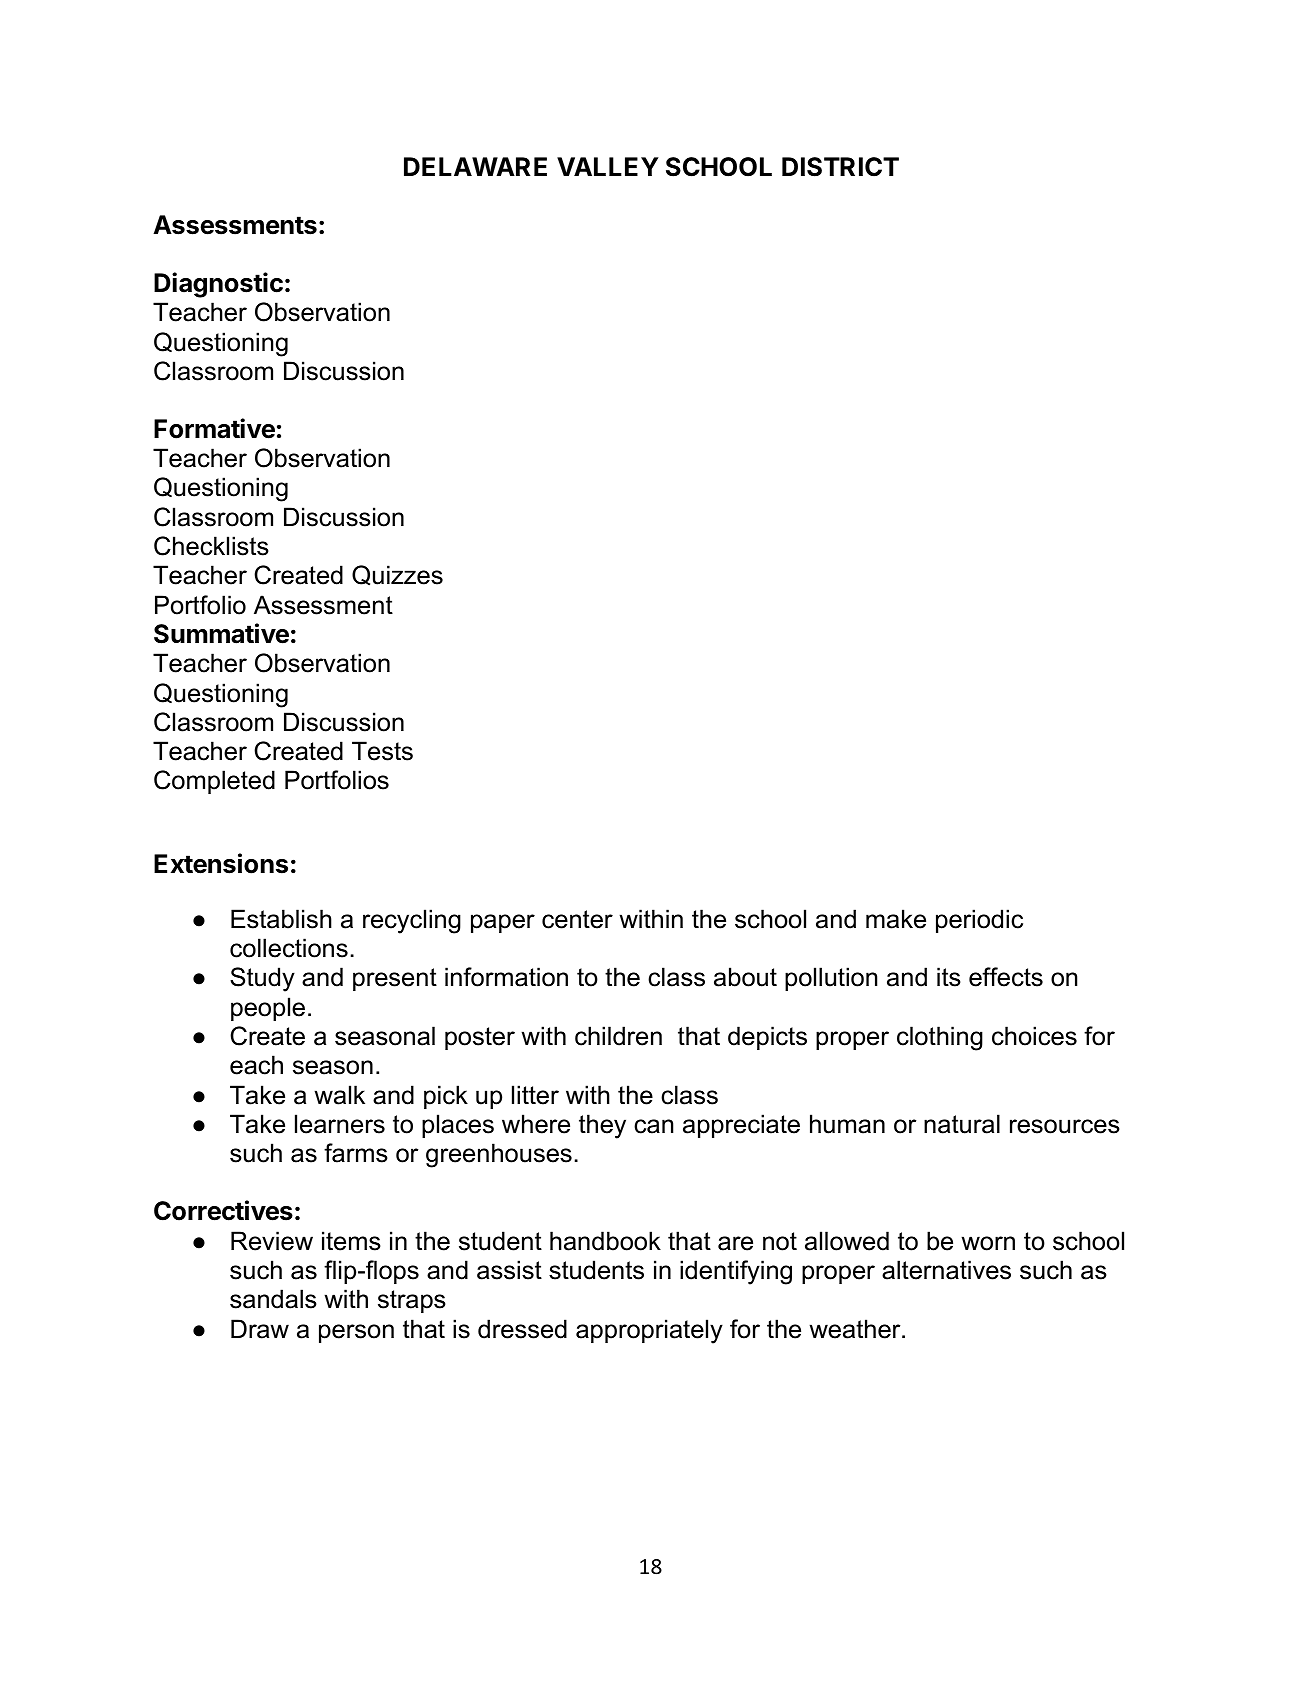 The image size is (1301, 1683). What do you see at coordinates (608, 166) in the document?
I see `VALLEY` at bounding box center [608, 166].
